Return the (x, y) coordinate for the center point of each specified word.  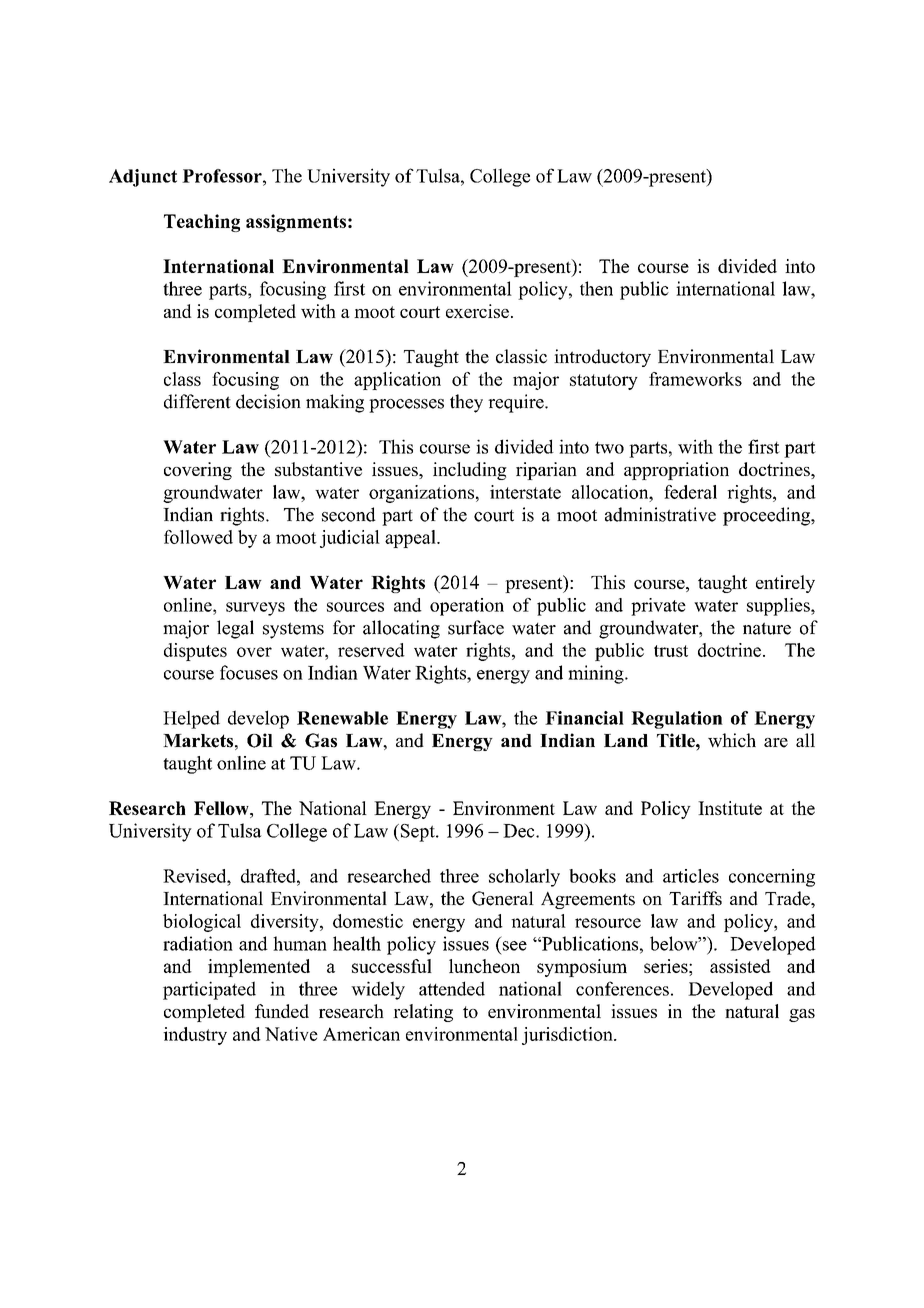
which (732, 740)
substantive (318, 469)
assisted (740, 966)
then (596, 288)
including (470, 471)
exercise (477, 311)
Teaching (202, 223)
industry (195, 1036)
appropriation (676, 471)
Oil (260, 740)
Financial (584, 718)
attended (452, 988)
